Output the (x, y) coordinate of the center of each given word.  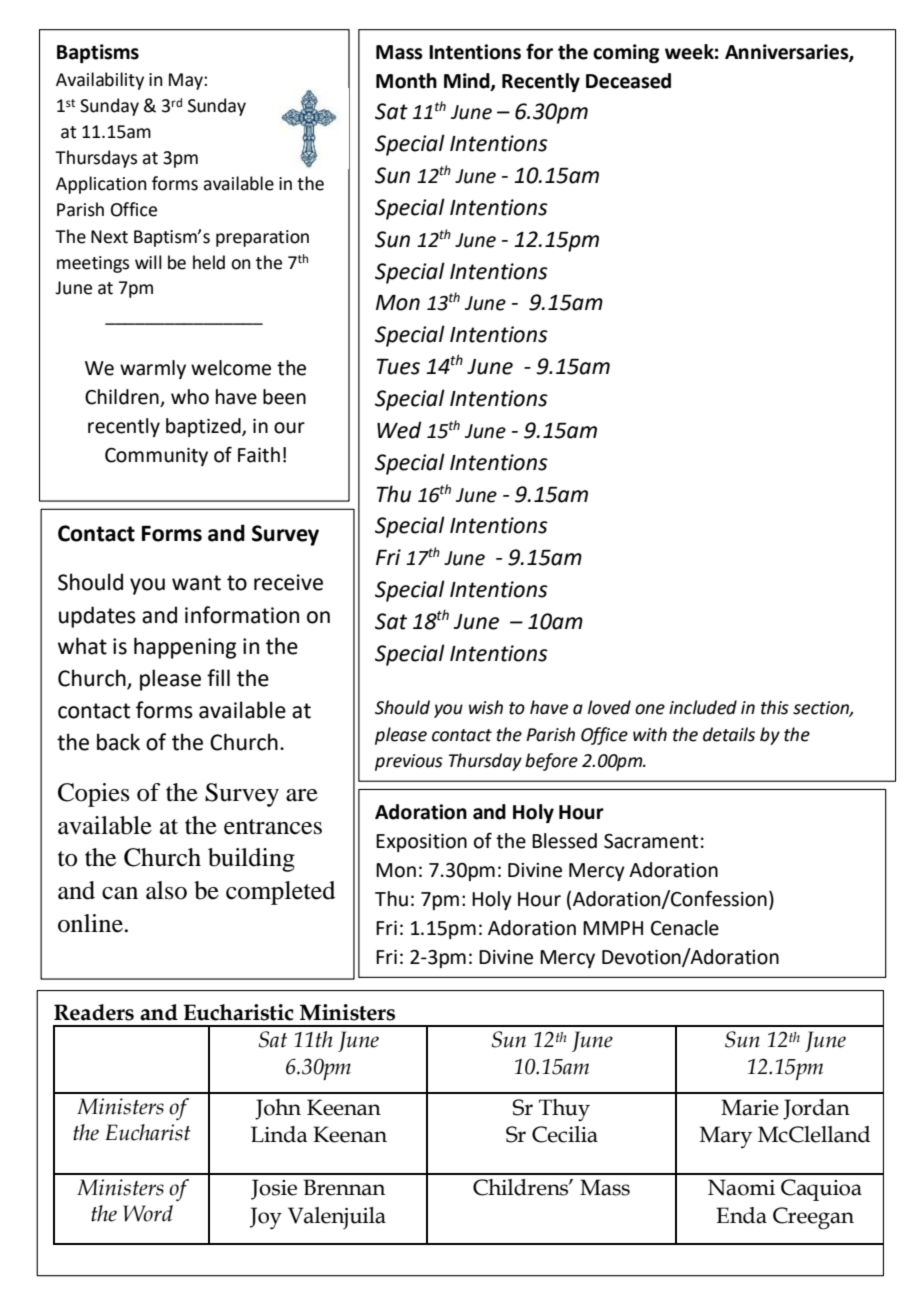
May (187, 81)
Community (156, 457)
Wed (399, 430)
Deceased (628, 81)
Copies (94, 795)
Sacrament (651, 841)
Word (148, 1213)
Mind (468, 82)
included (703, 707)
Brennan (344, 1187)
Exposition (421, 843)
